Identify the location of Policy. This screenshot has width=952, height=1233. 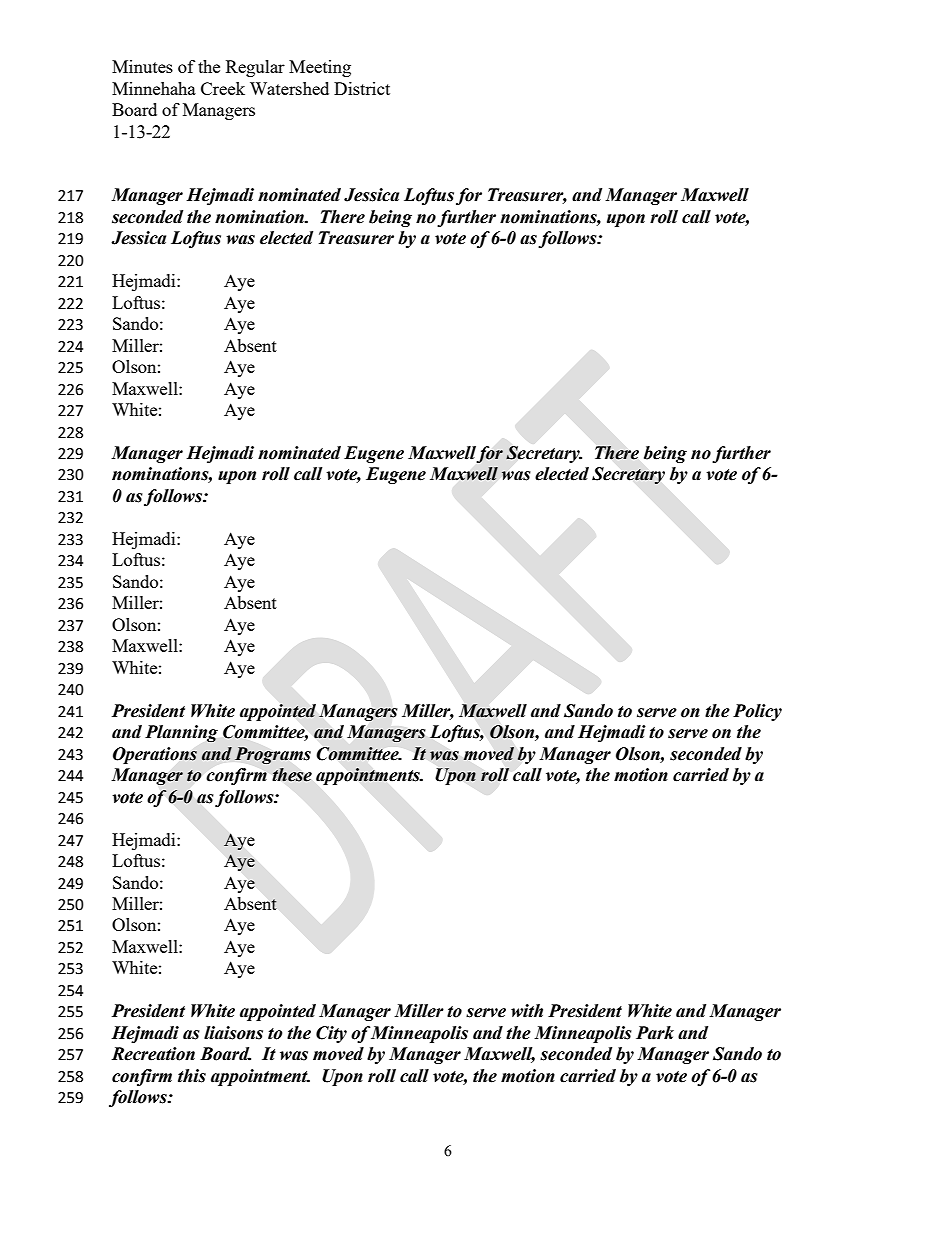
(757, 712).
